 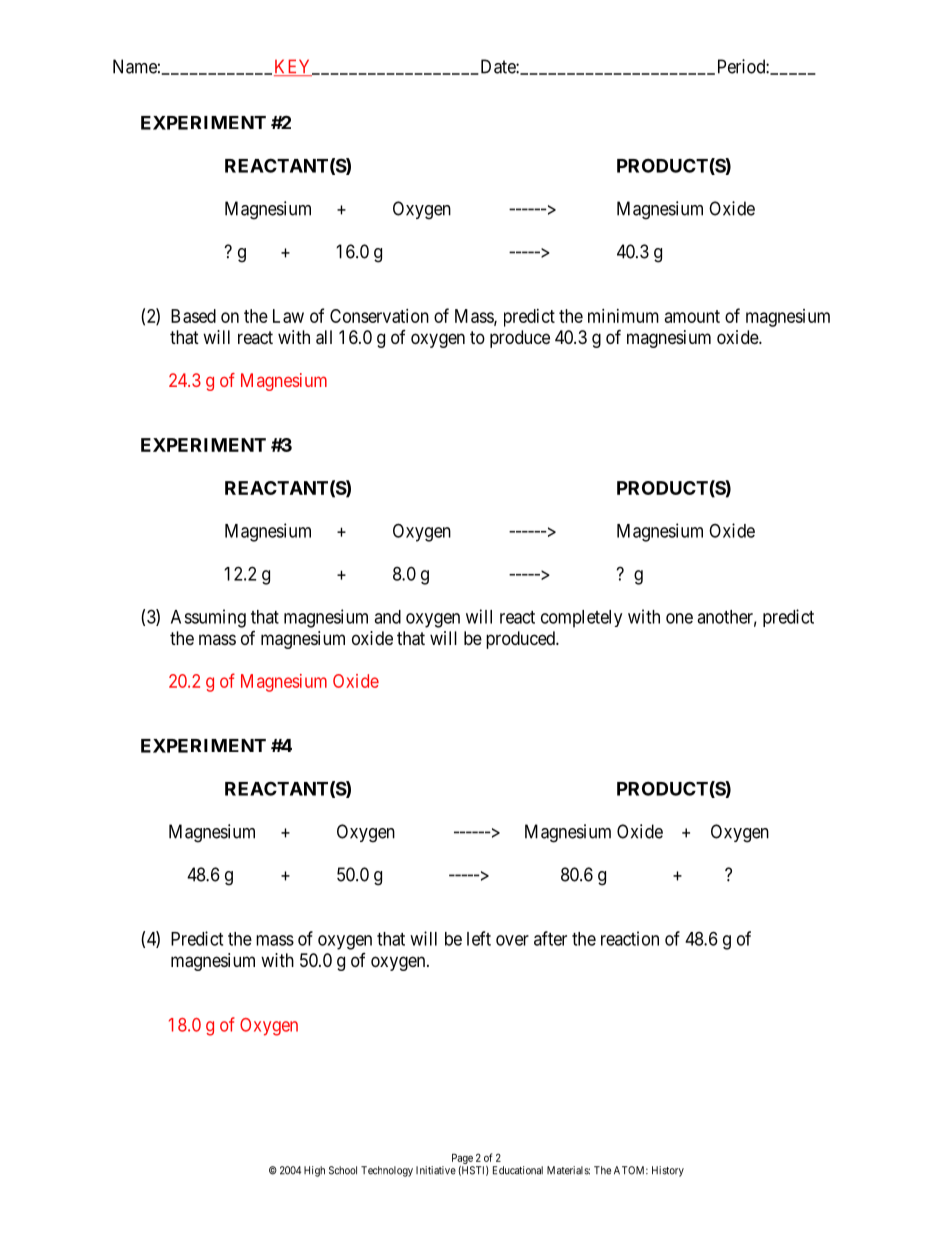 I want to click on minimum, so click(x=623, y=316).
